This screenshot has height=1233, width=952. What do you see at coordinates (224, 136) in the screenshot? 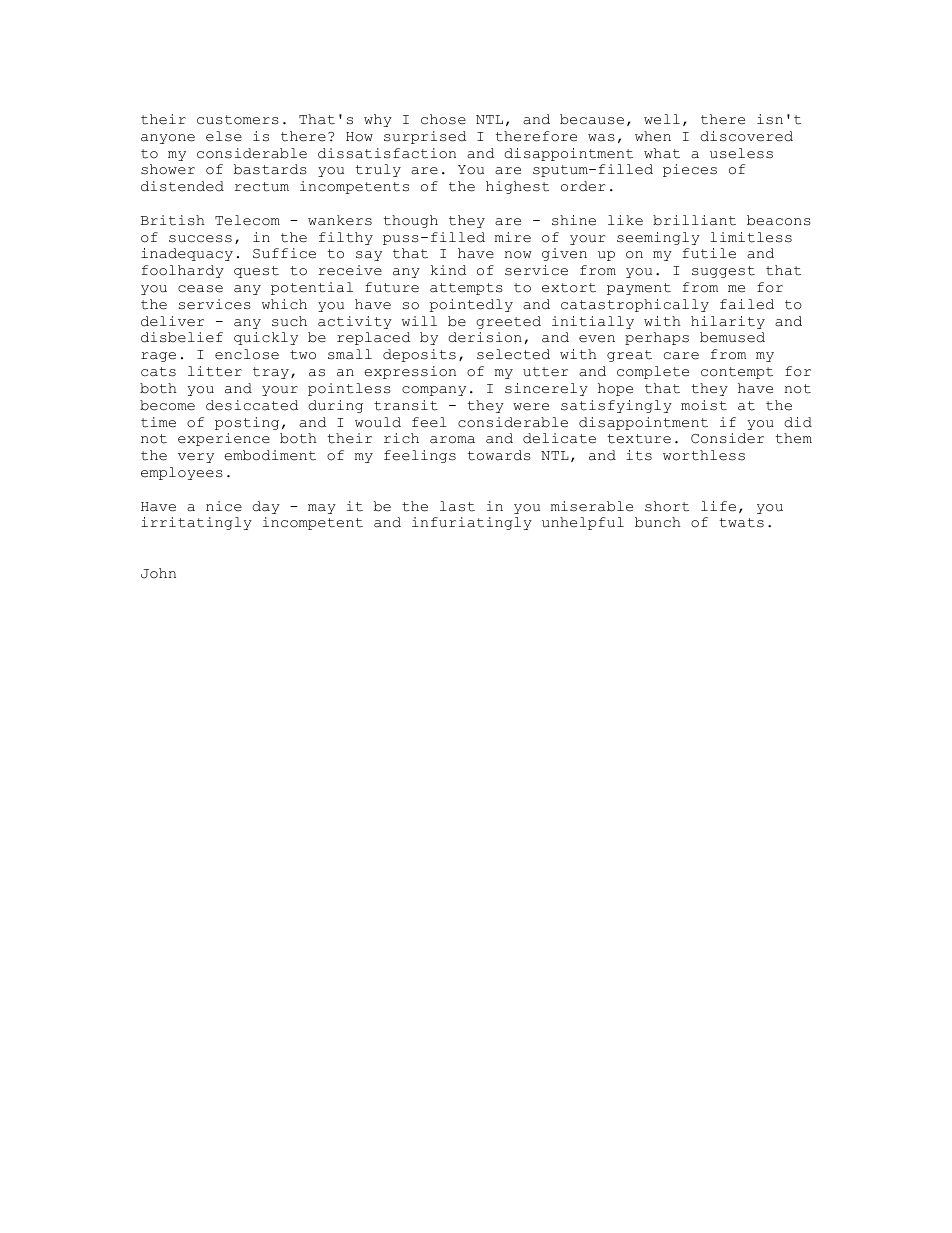
I see `else` at bounding box center [224, 136].
